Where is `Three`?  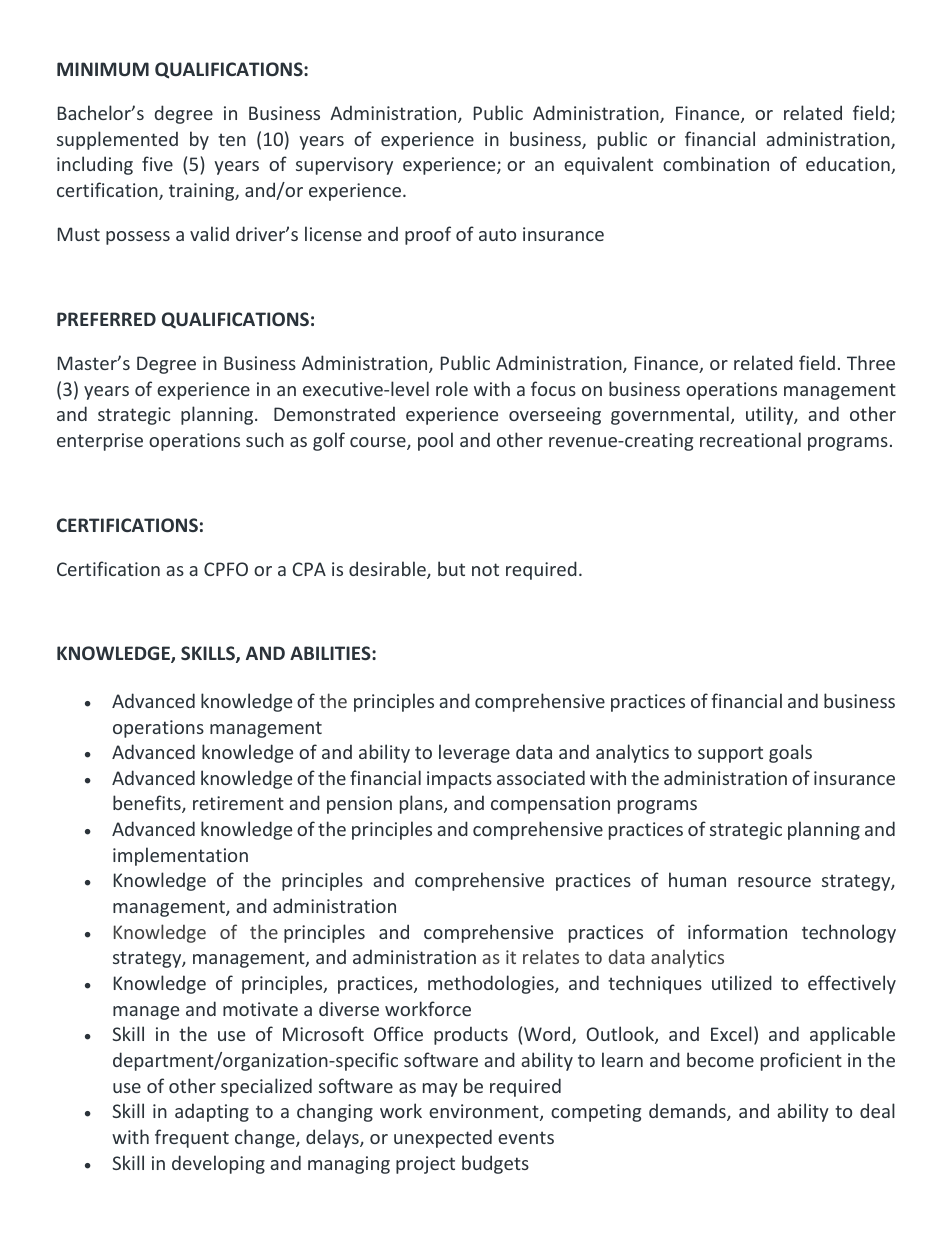 Three is located at coordinates (871, 362).
